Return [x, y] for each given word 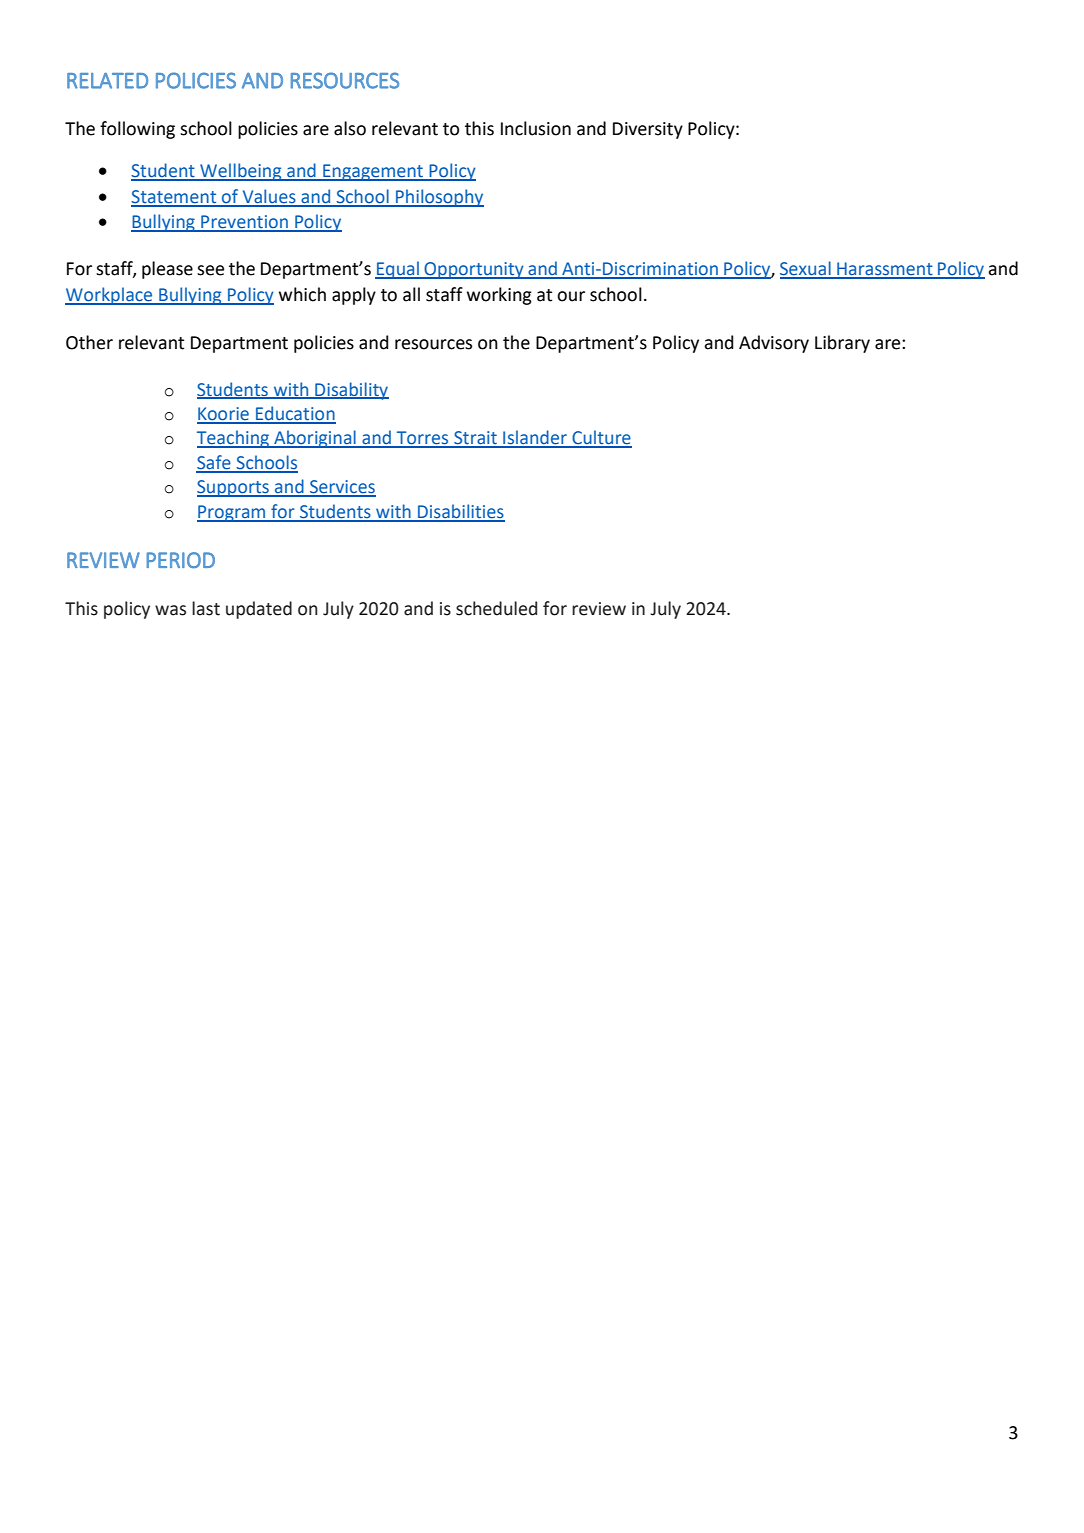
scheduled [496, 608]
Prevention [244, 223]
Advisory [774, 344]
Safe [214, 463]
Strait [475, 439]
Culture [601, 438]
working [499, 296]
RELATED [107, 81]
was [170, 610]
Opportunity [474, 270]
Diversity [648, 130]
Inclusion [536, 128]
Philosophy [439, 198]
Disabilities [460, 512]
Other [89, 342]
